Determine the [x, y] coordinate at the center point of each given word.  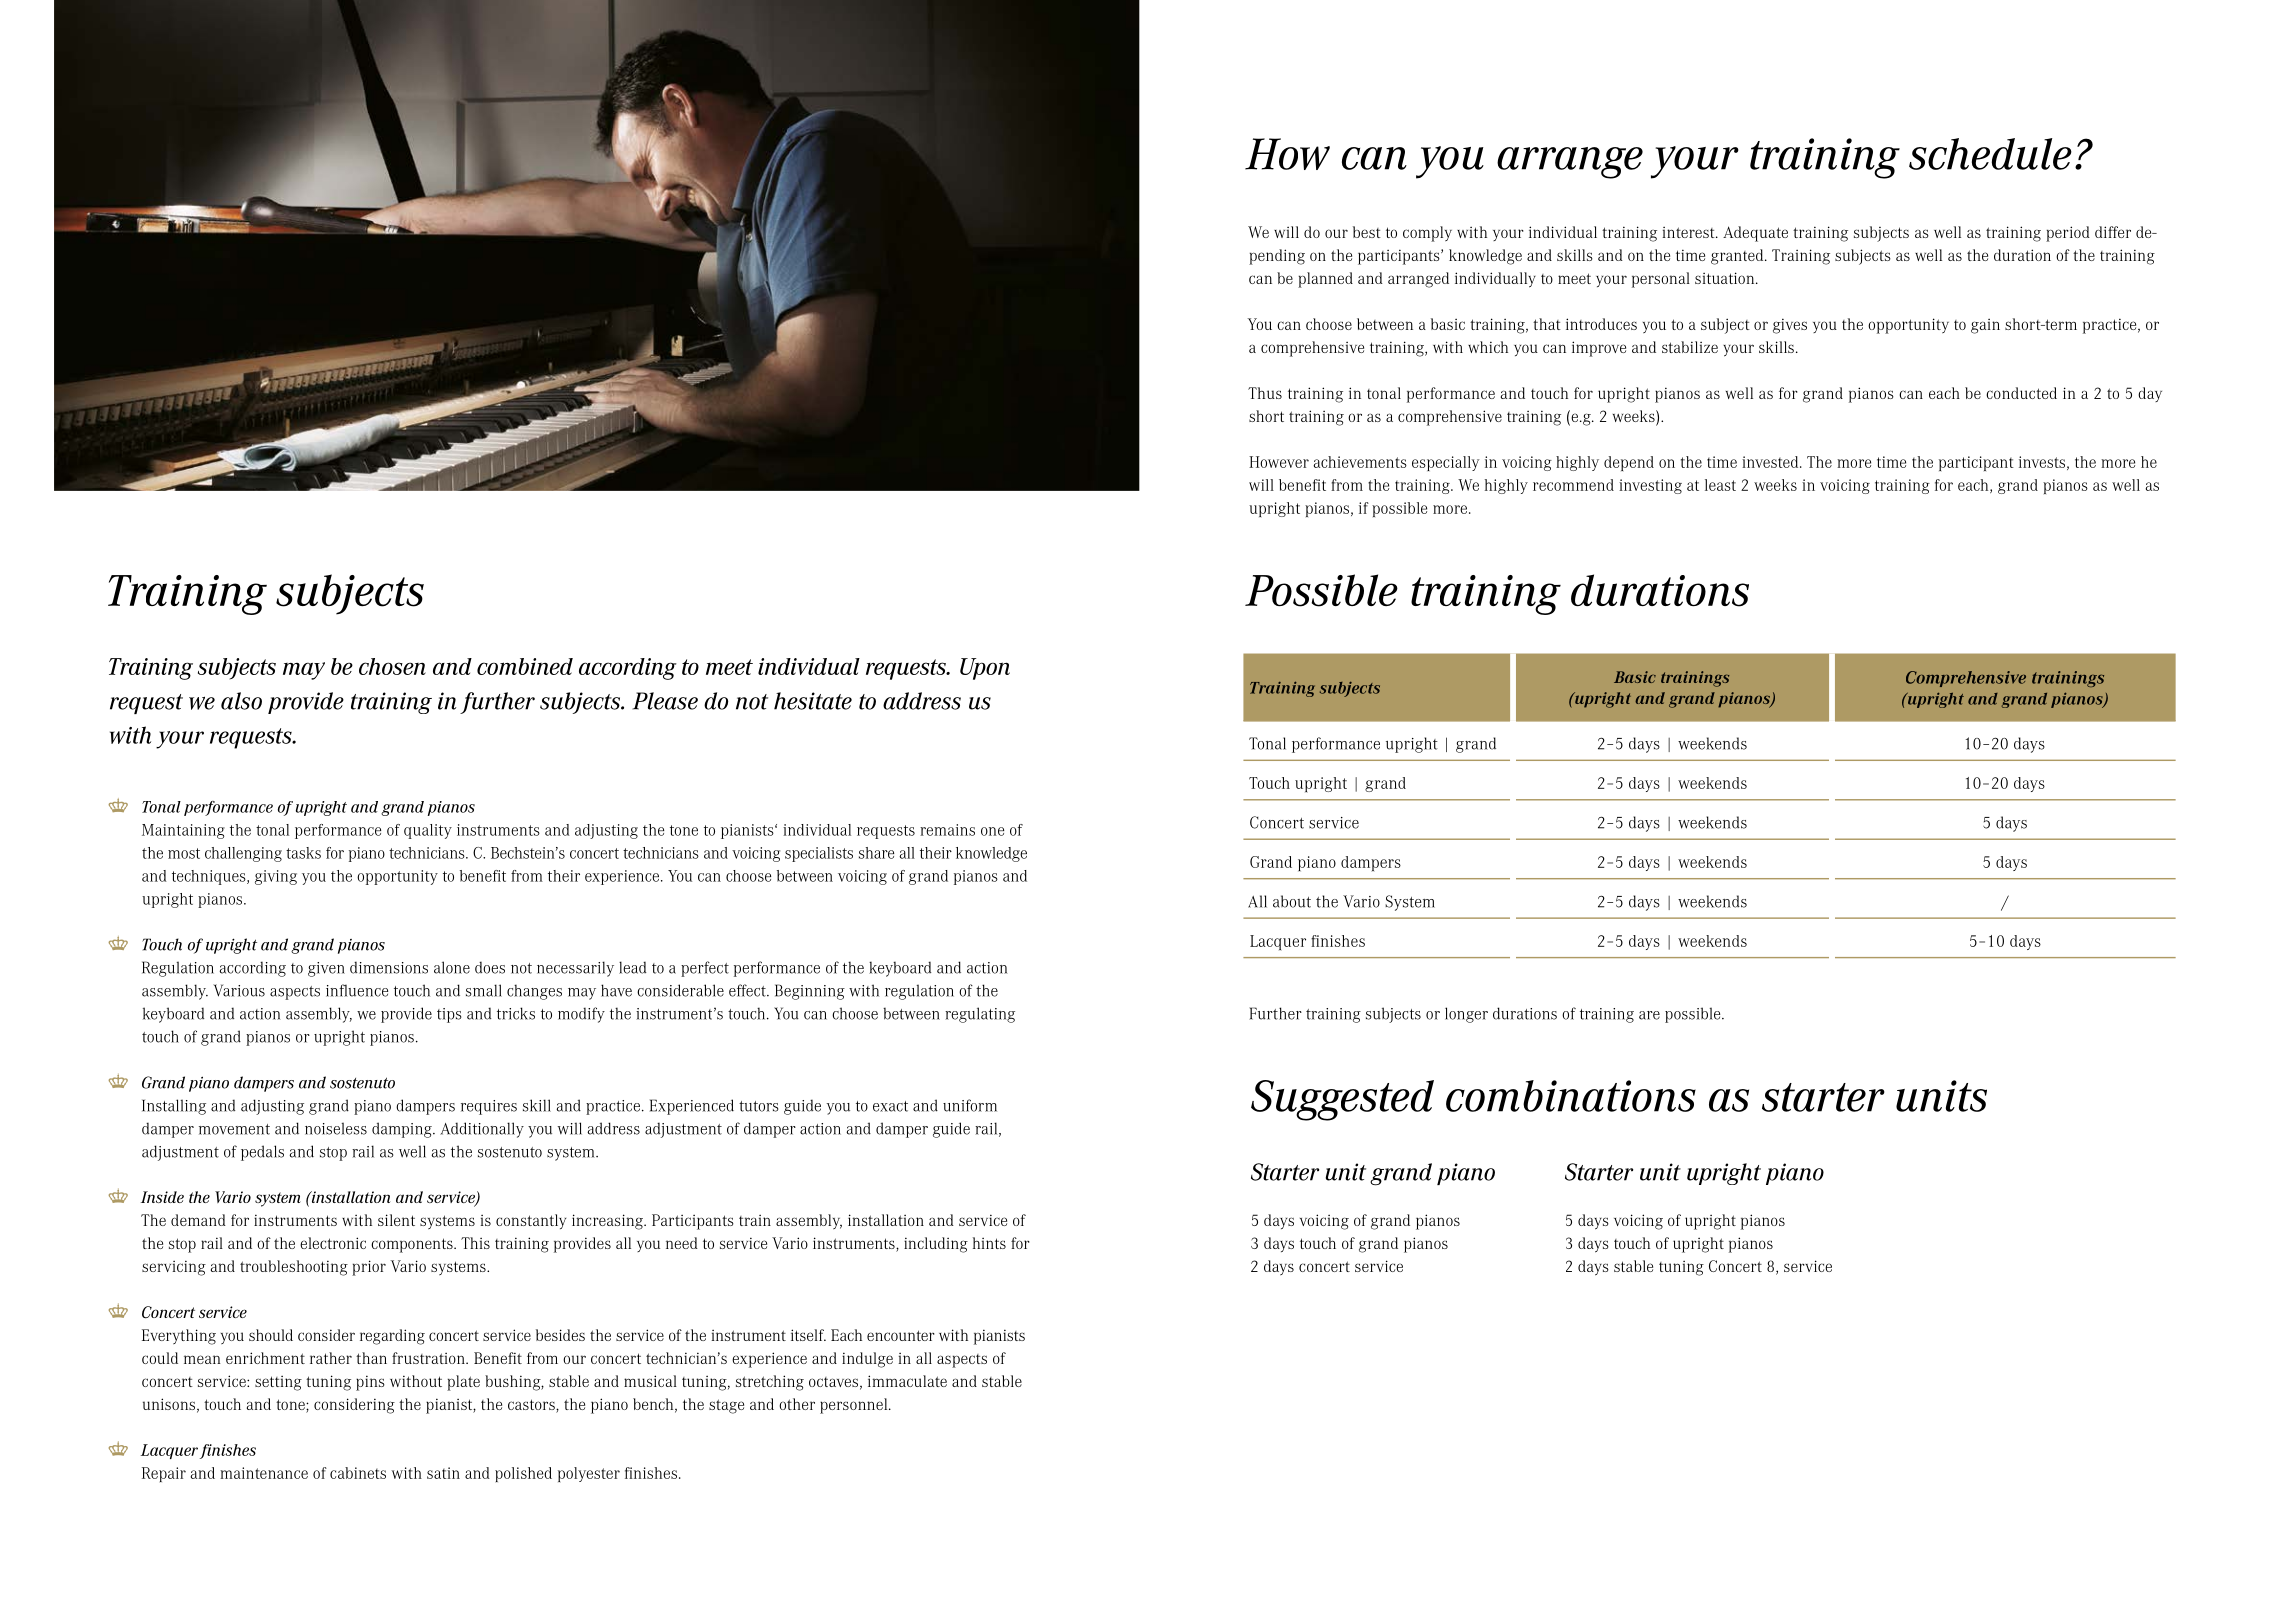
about [1292, 901]
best [1367, 232]
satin [443, 1473]
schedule [1990, 154]
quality [428, 831]
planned [1325, 280]
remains [947, 830]
